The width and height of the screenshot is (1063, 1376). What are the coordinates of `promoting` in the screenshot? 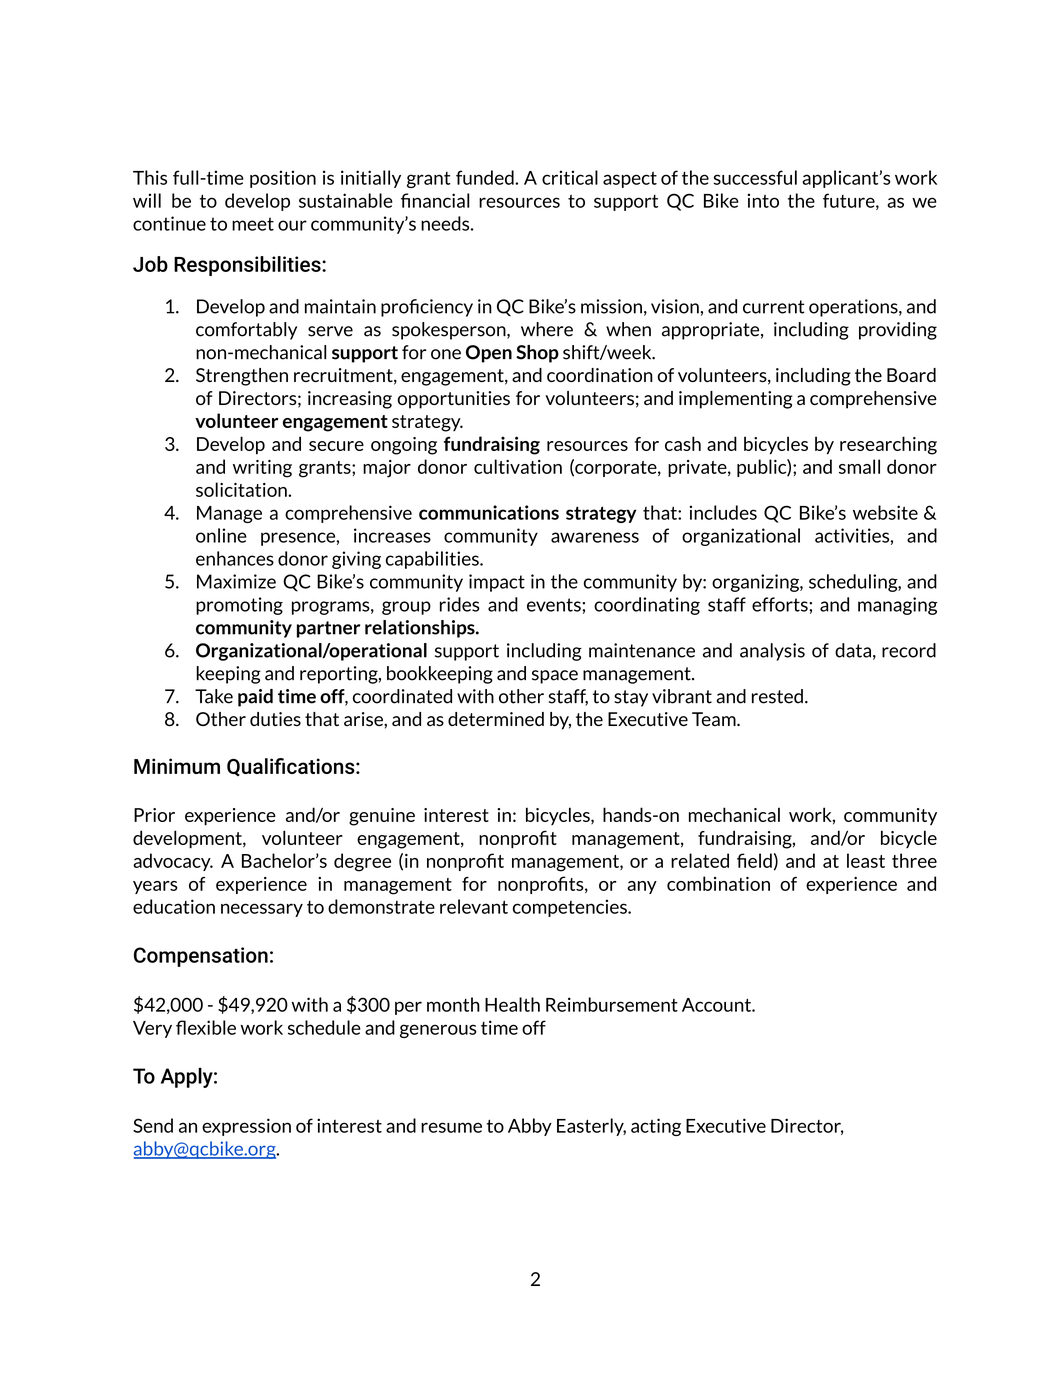 It's located at (239, 606).
